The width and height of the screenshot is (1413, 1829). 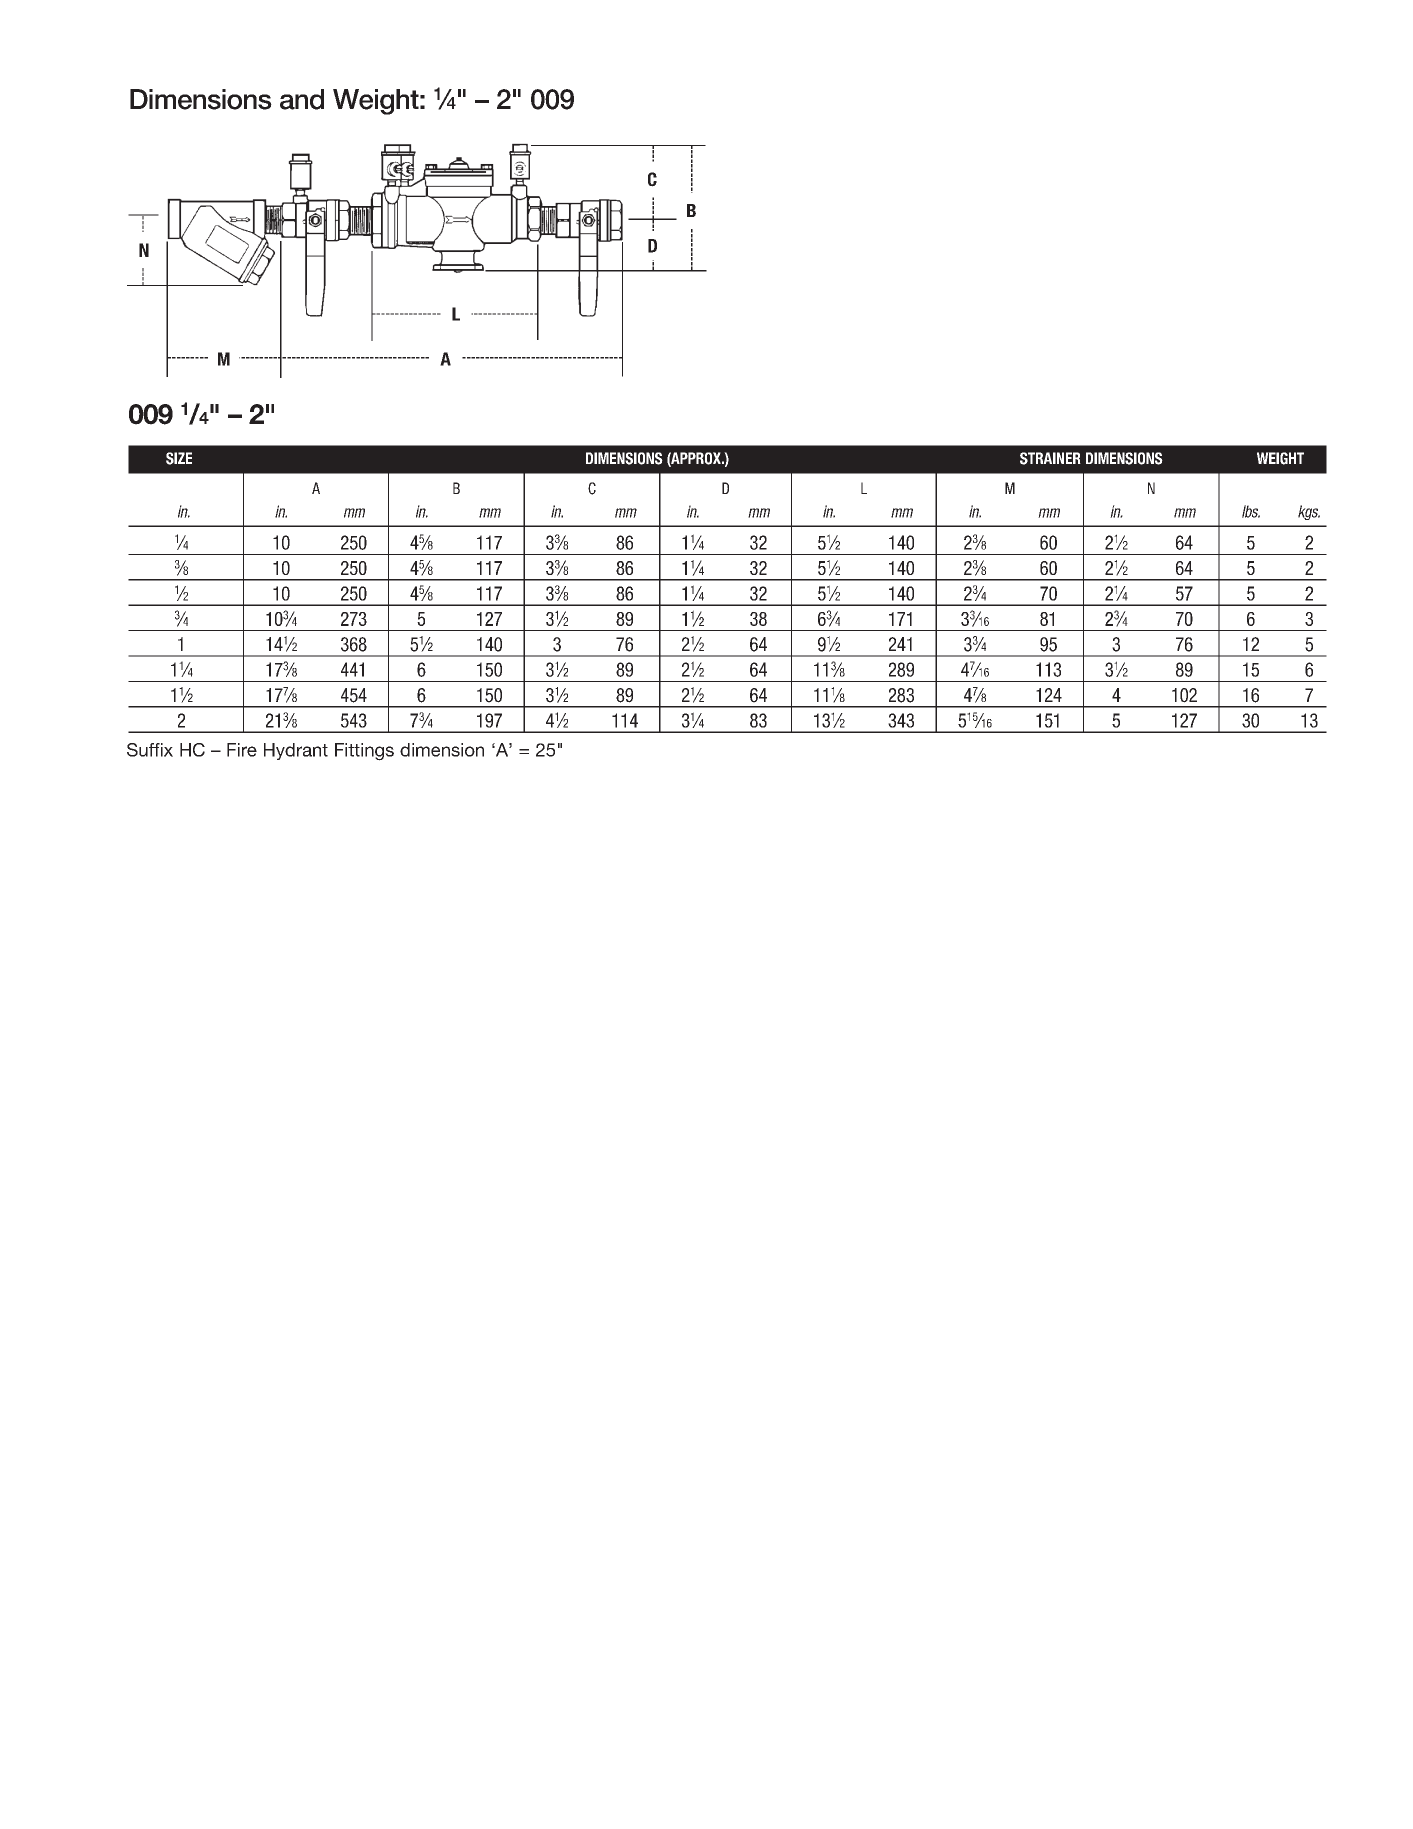 What do you see at coordinates (302, 99) in the screenshot?
I see `and` at bounding box center [302, 99].
